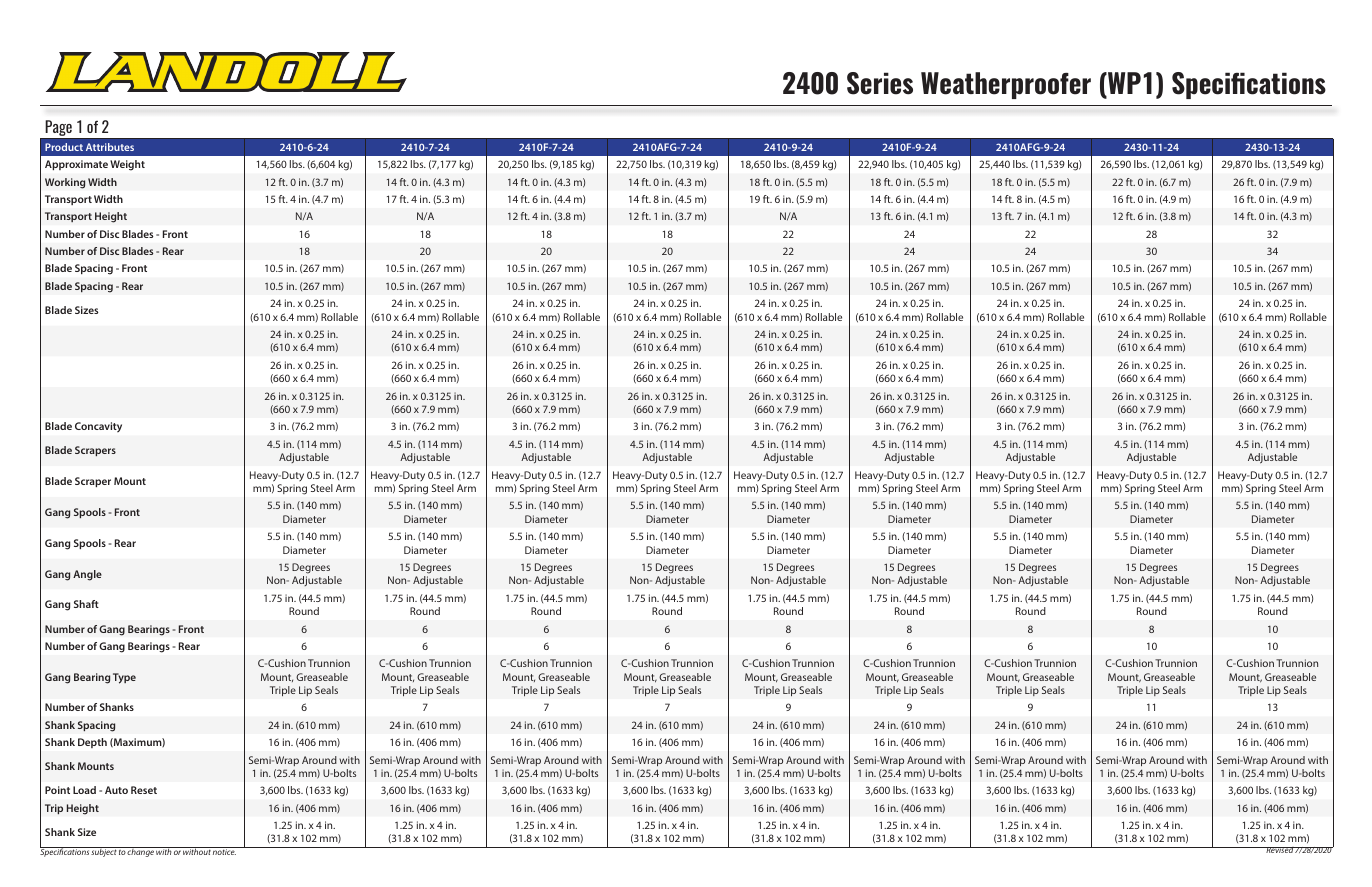 Image resolution: width=1372 pixels, height=887 pixels. Describe the element at coordinates (65, 183) in the document. I see `Working` at that location.
